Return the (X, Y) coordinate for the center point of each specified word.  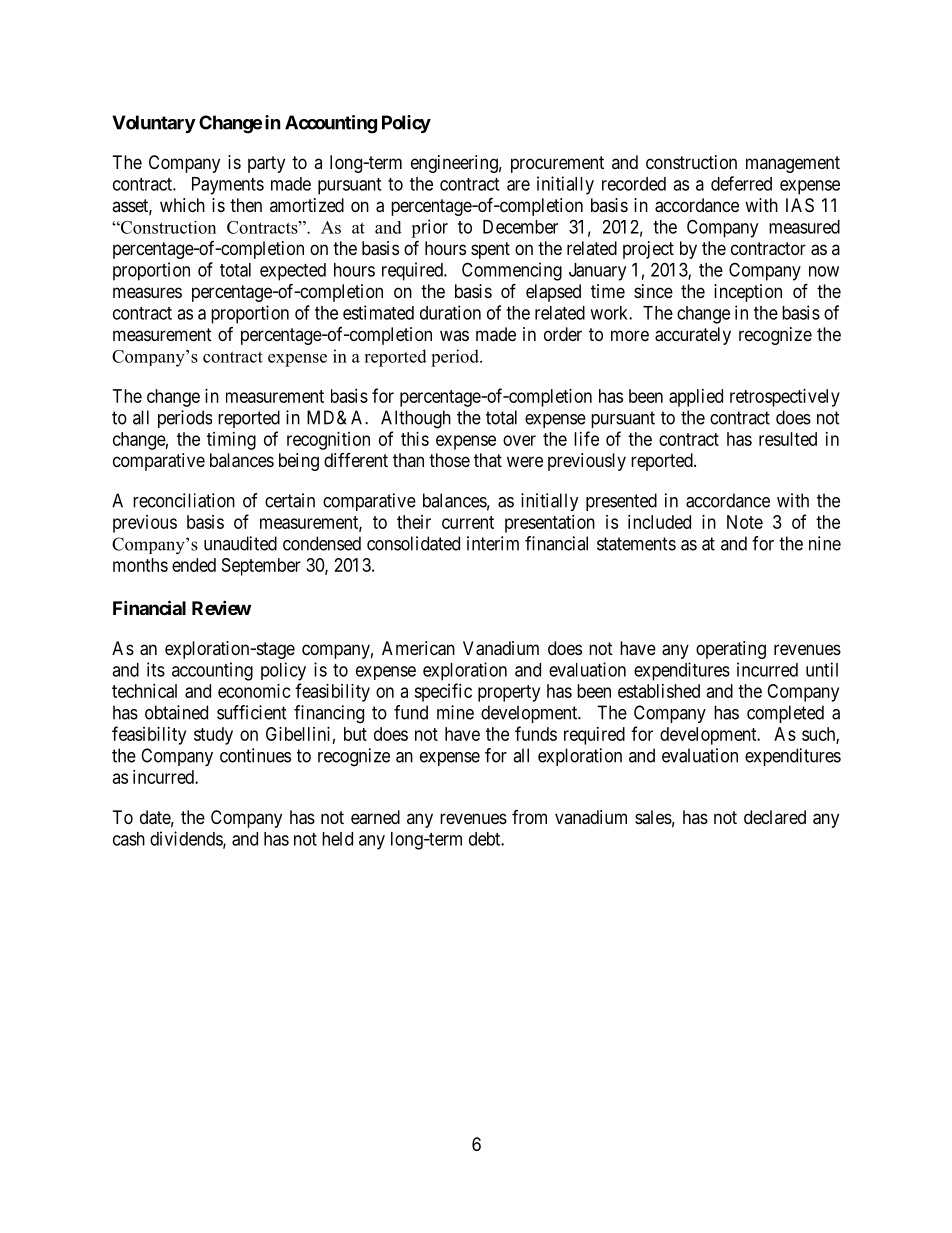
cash (129, 839)
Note (745, 522)
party (266, 164)
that (488, 460)
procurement (557, 164)
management (793, 164)
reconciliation (184, 500)
